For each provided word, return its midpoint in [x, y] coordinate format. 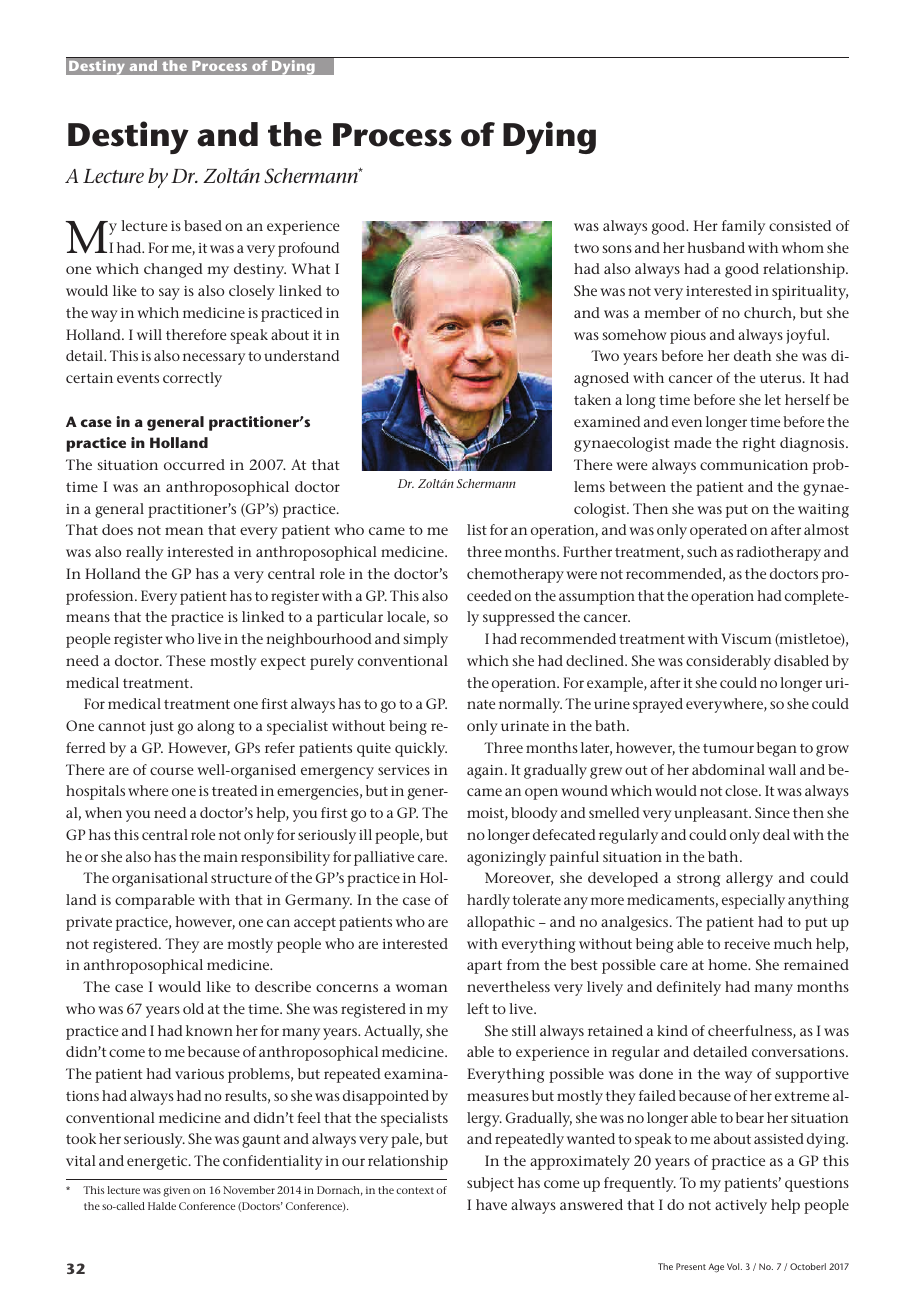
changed [173, 270]
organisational [160, 879]
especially [753, 901]
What [311, 268]
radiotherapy [778, 553]
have [491, 1204]
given [176, 1191]
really [144, 553]
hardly [488, 901]
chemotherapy [515, 575]
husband [716, 247]
